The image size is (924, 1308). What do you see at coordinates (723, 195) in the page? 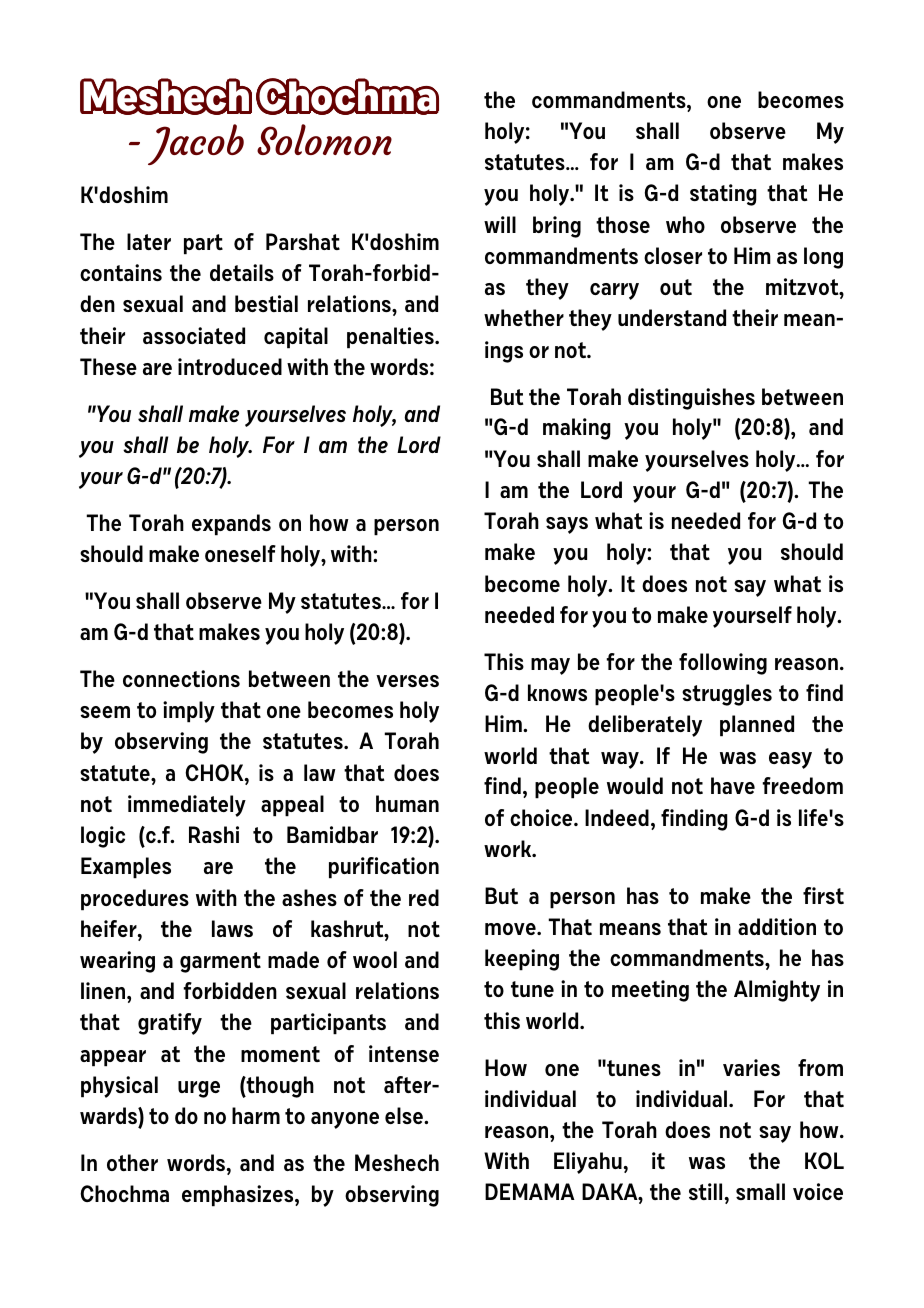
I see `stating` at bounding box center [723, 195].
